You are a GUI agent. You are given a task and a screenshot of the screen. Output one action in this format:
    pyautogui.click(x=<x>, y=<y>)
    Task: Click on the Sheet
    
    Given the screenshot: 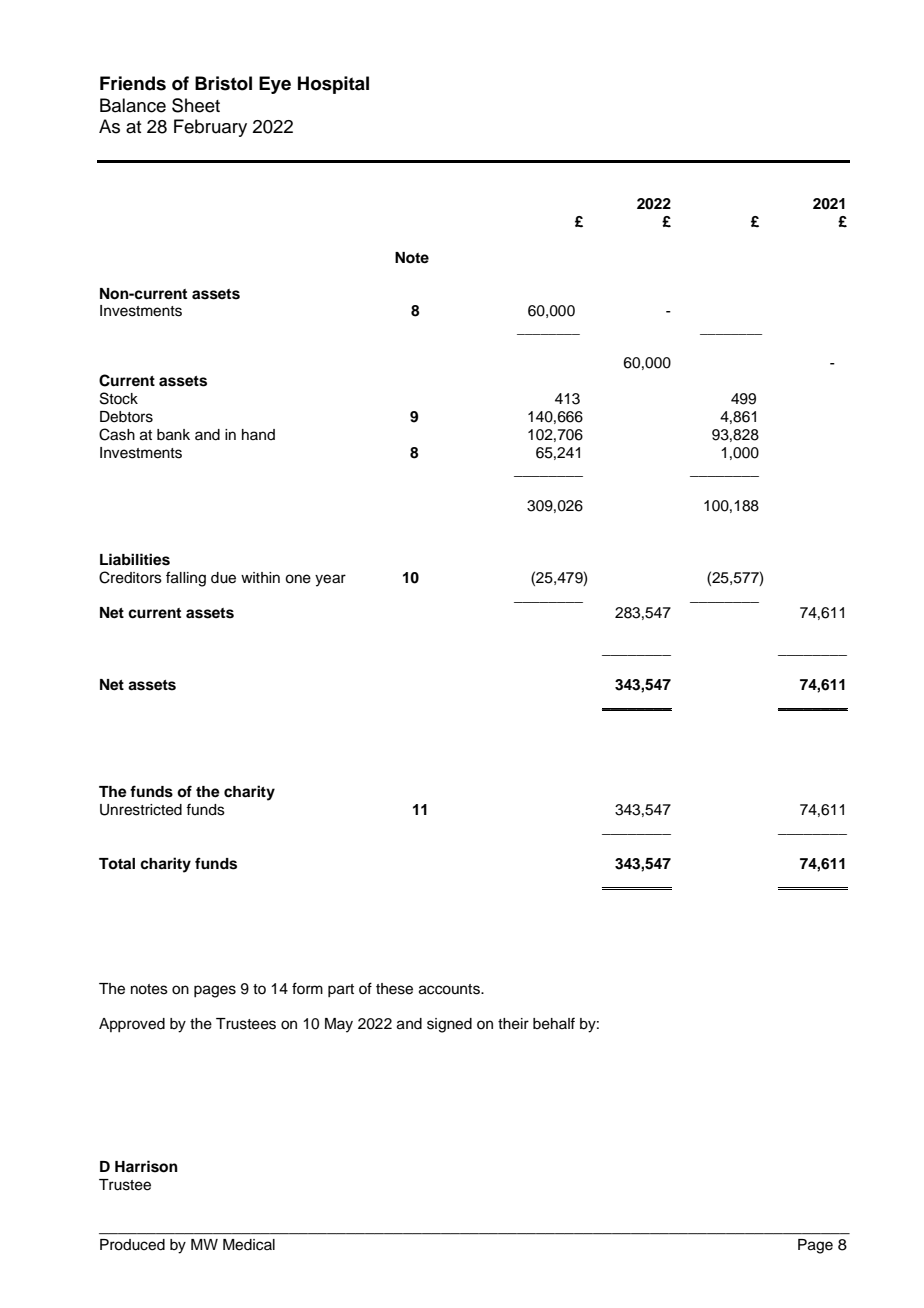 What is the action you would take?
    pyautogui.click(x=196, y=105)
